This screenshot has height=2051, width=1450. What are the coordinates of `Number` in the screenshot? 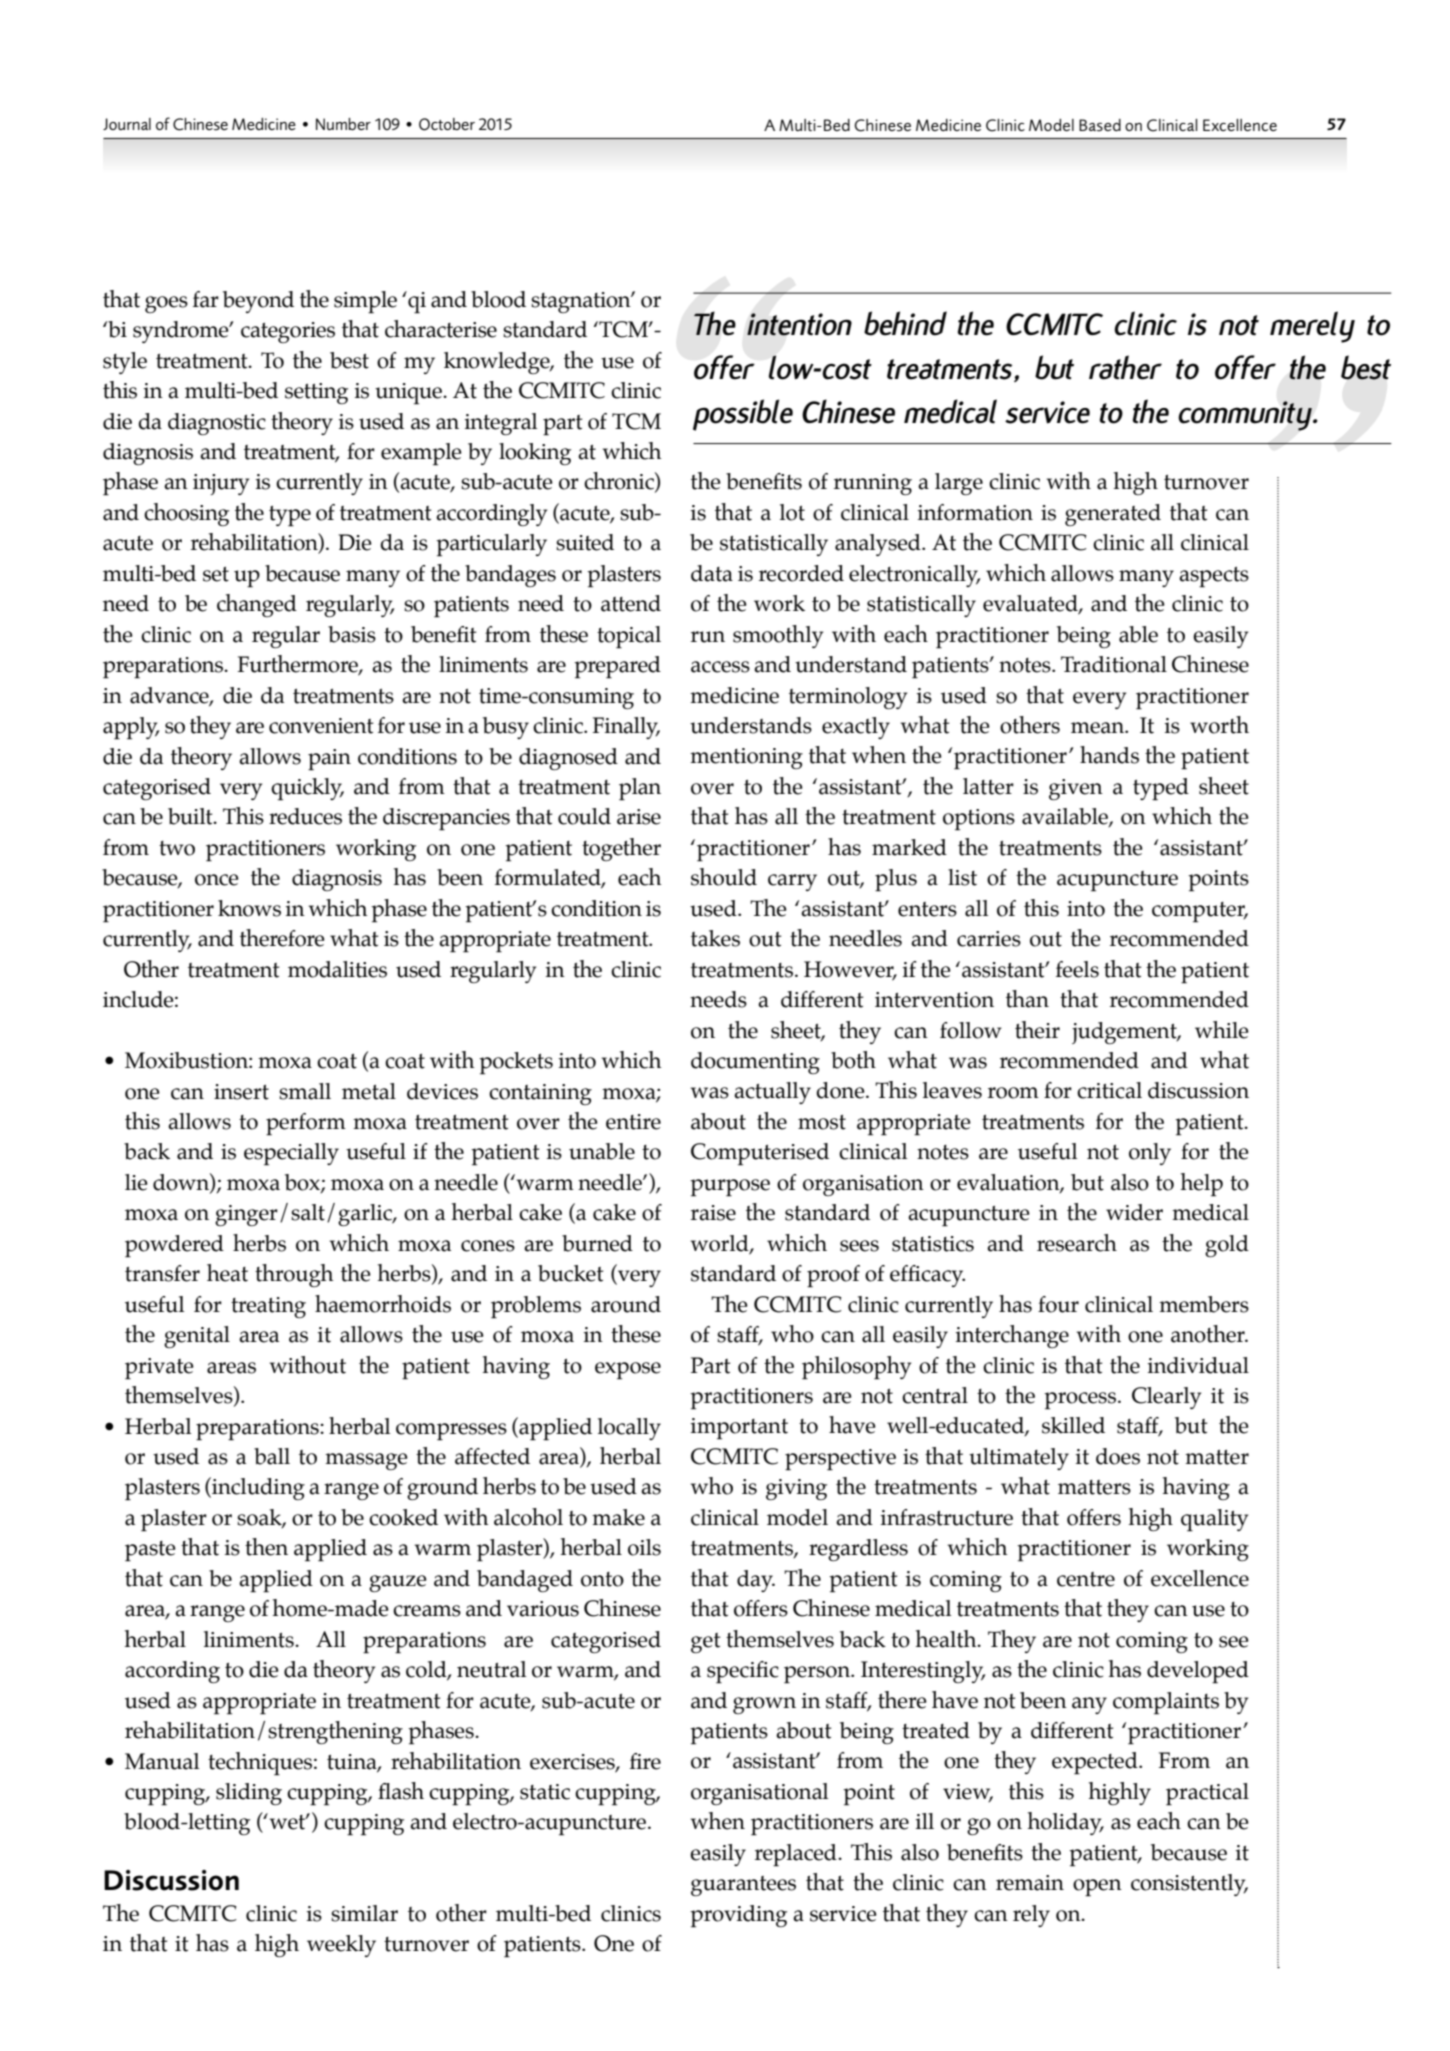 It's located at (343, 124).
